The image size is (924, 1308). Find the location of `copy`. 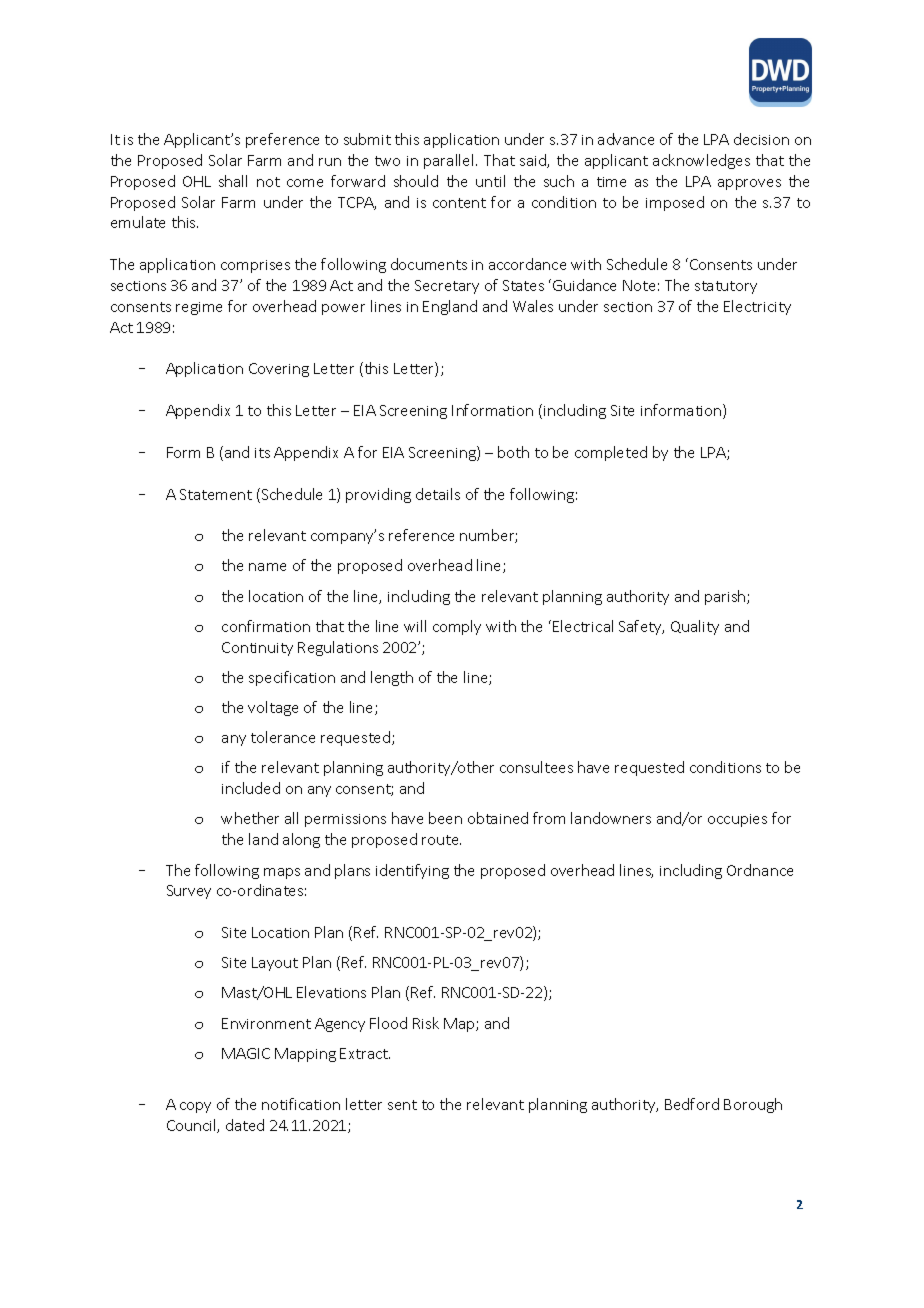

copy is located at coordinates (195, 1107).
